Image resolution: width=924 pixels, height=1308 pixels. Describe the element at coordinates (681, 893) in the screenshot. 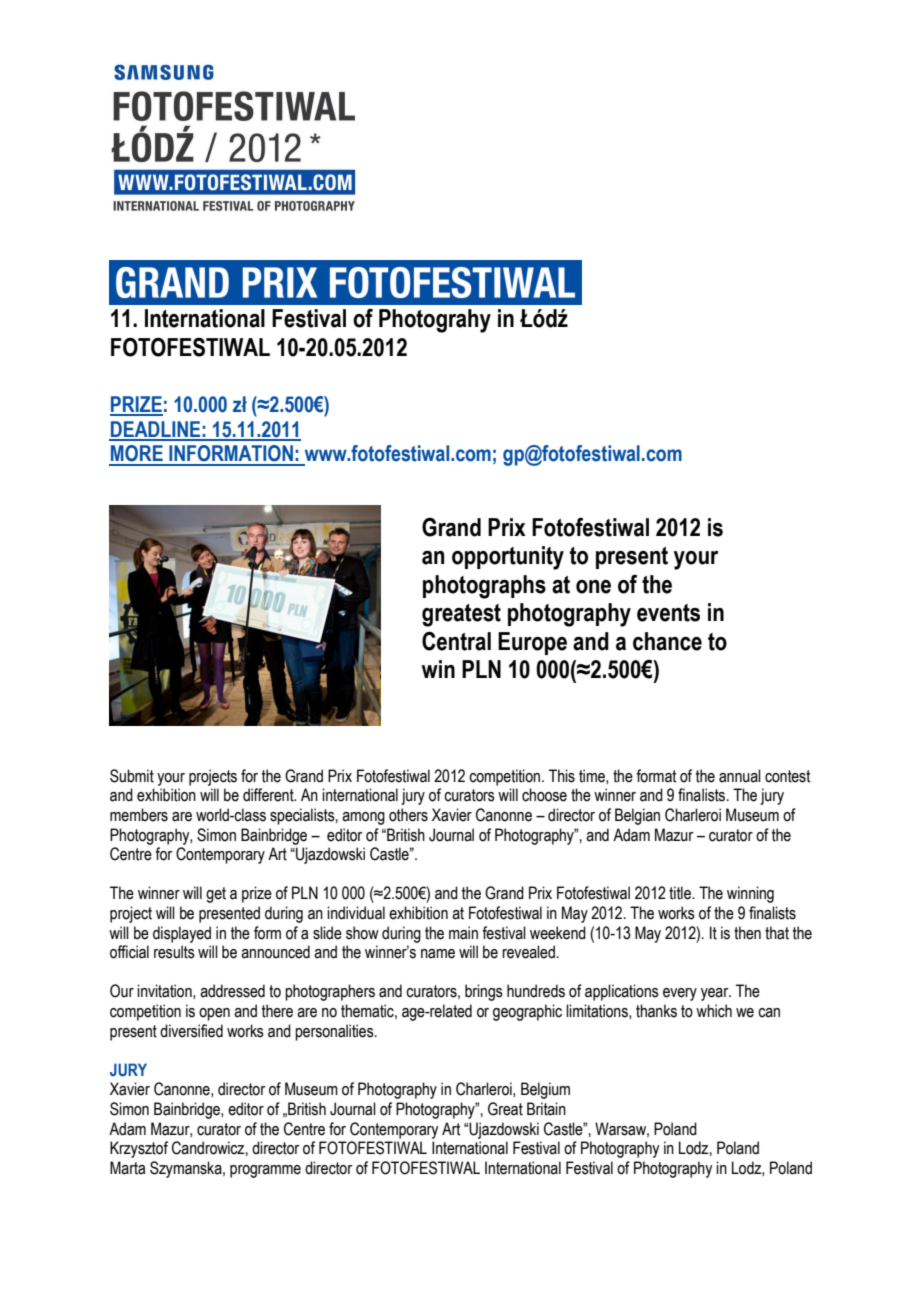

I see `title` at that location.
